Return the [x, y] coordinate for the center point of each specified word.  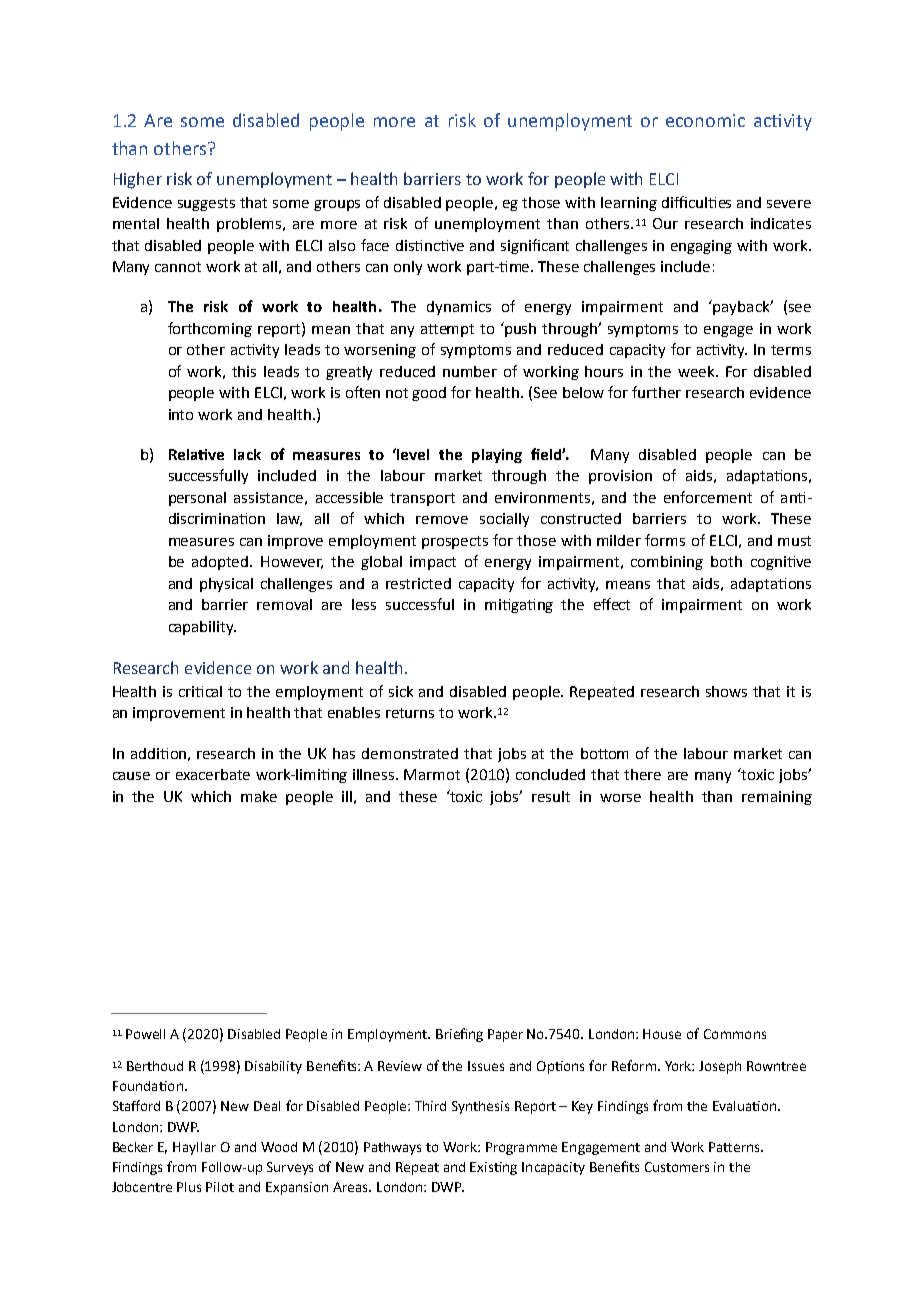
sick [401, 691]
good [429, 394]
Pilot [220, 1187]
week [698, 371]
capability [202, 628]
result [551, 796]
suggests [206, 204]
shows [726, 691]
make [259, 796]
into [181, 414]
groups [337, 205]
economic [705, 120]
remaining [777, 798]
